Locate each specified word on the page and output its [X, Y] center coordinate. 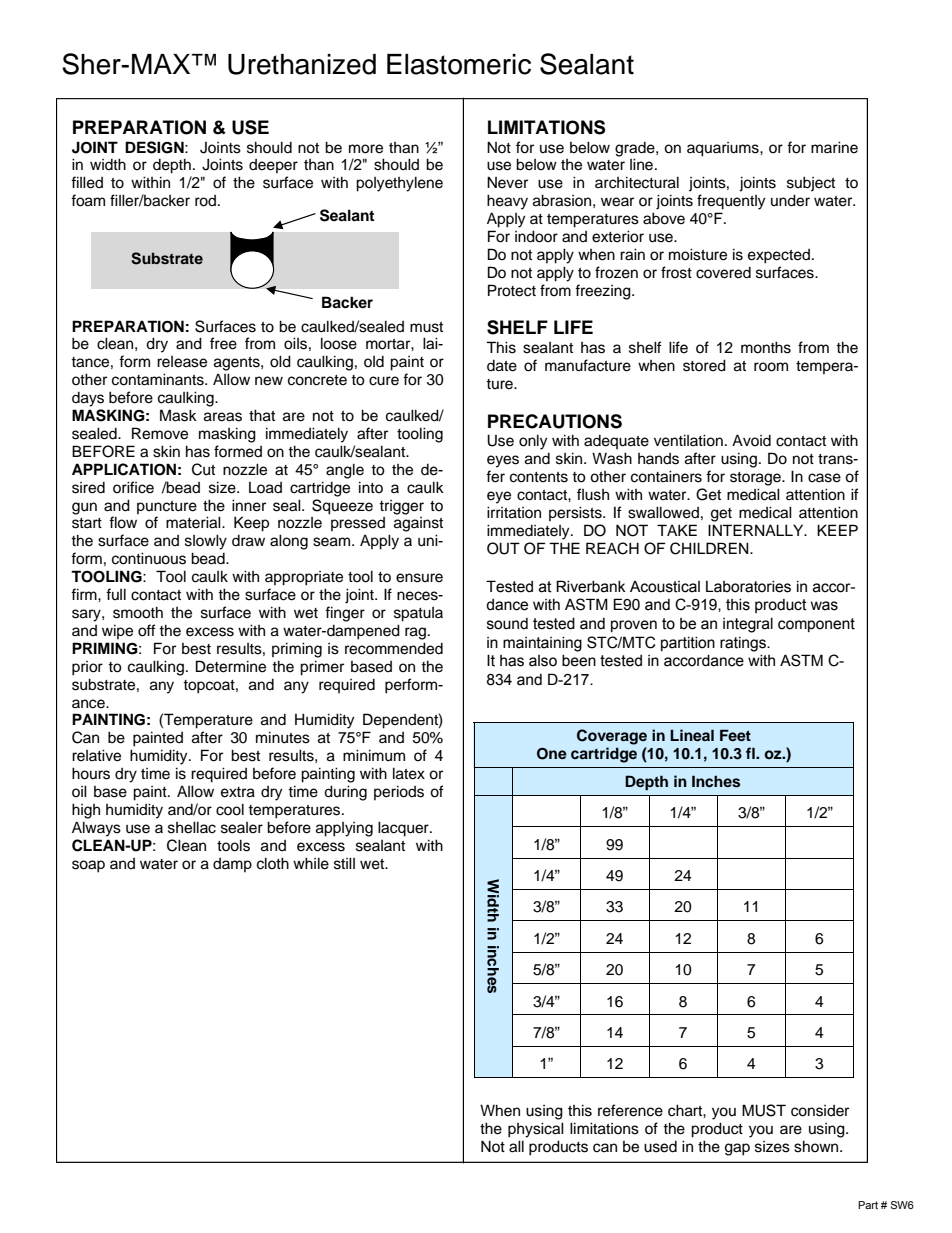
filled [87, 182]
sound [507, 624]
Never [507, 182]
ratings [744, 644]
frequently [731, 202]
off [147, 630]
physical [536, 1130]
